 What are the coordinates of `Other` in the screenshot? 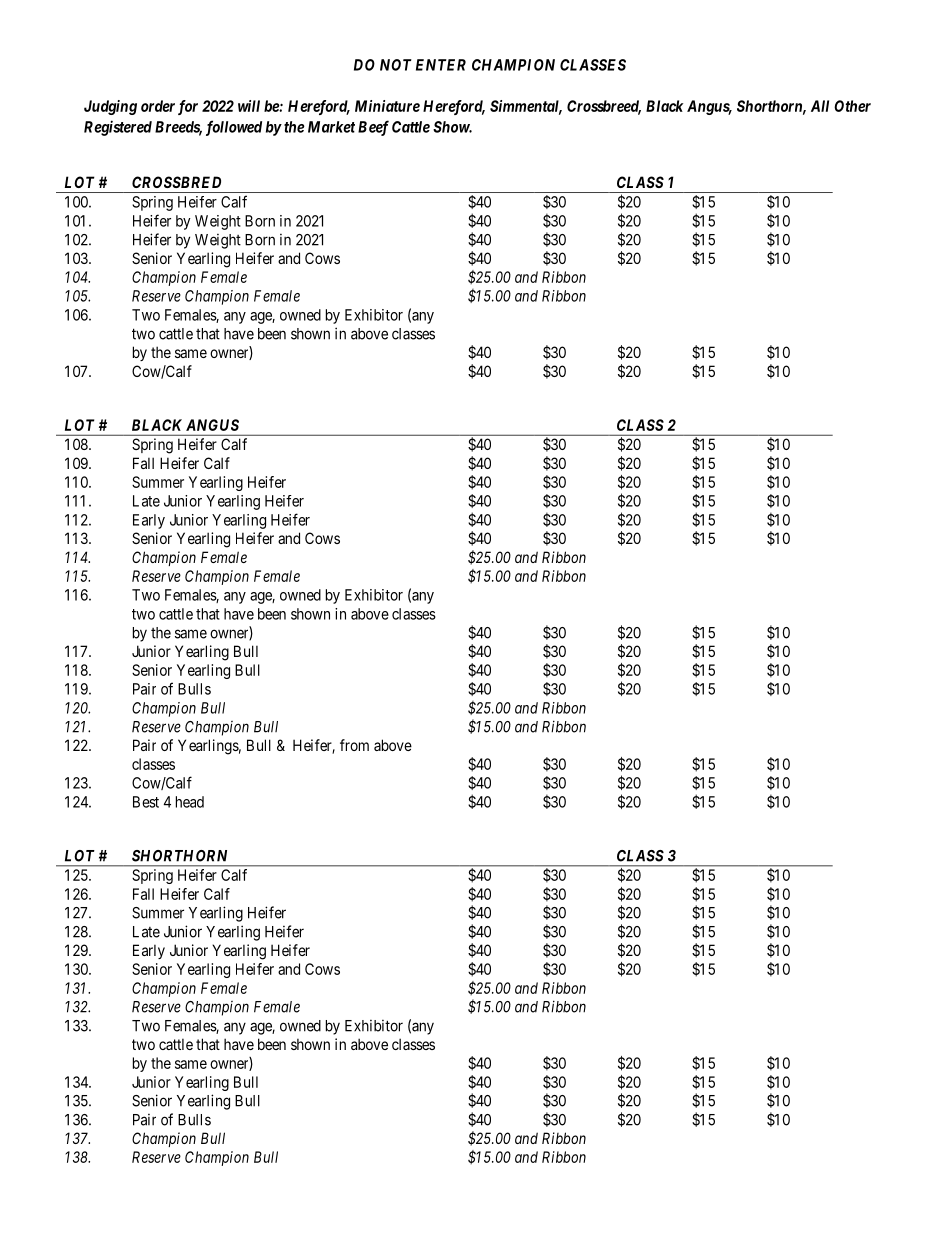 It's located at (852, 106).
